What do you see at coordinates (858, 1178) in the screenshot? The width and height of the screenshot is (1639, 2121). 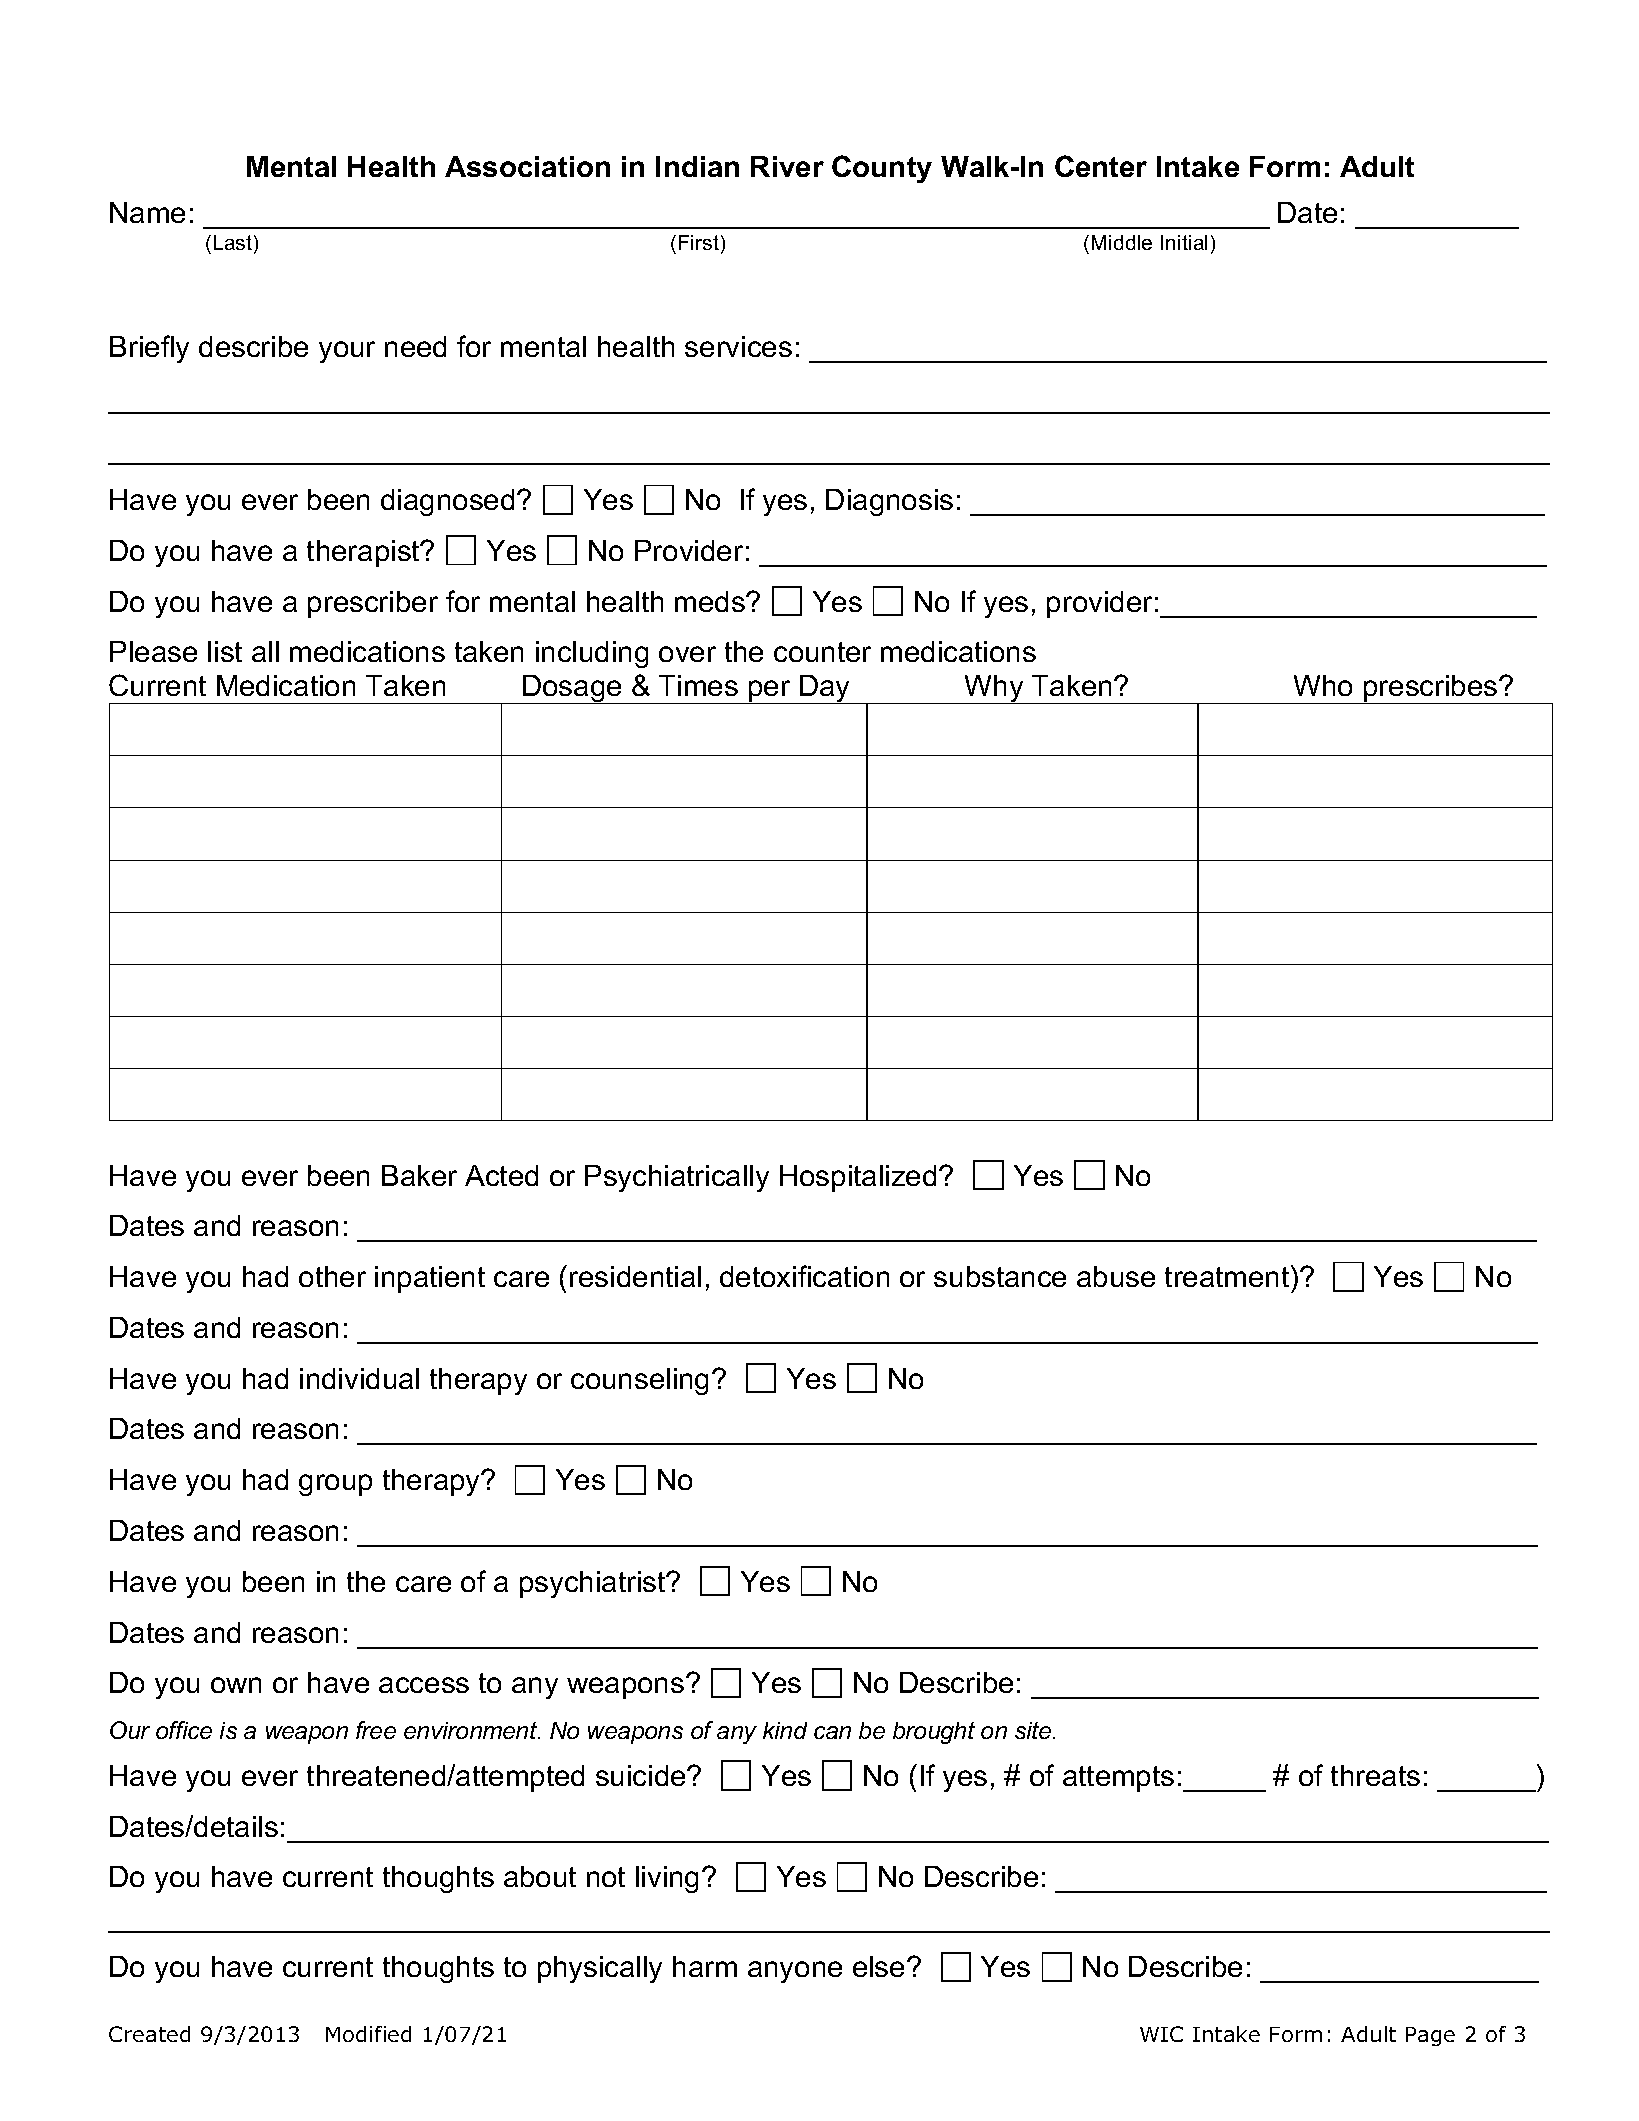 I see `Hospitalized` at bounding box center [858, 1178].
